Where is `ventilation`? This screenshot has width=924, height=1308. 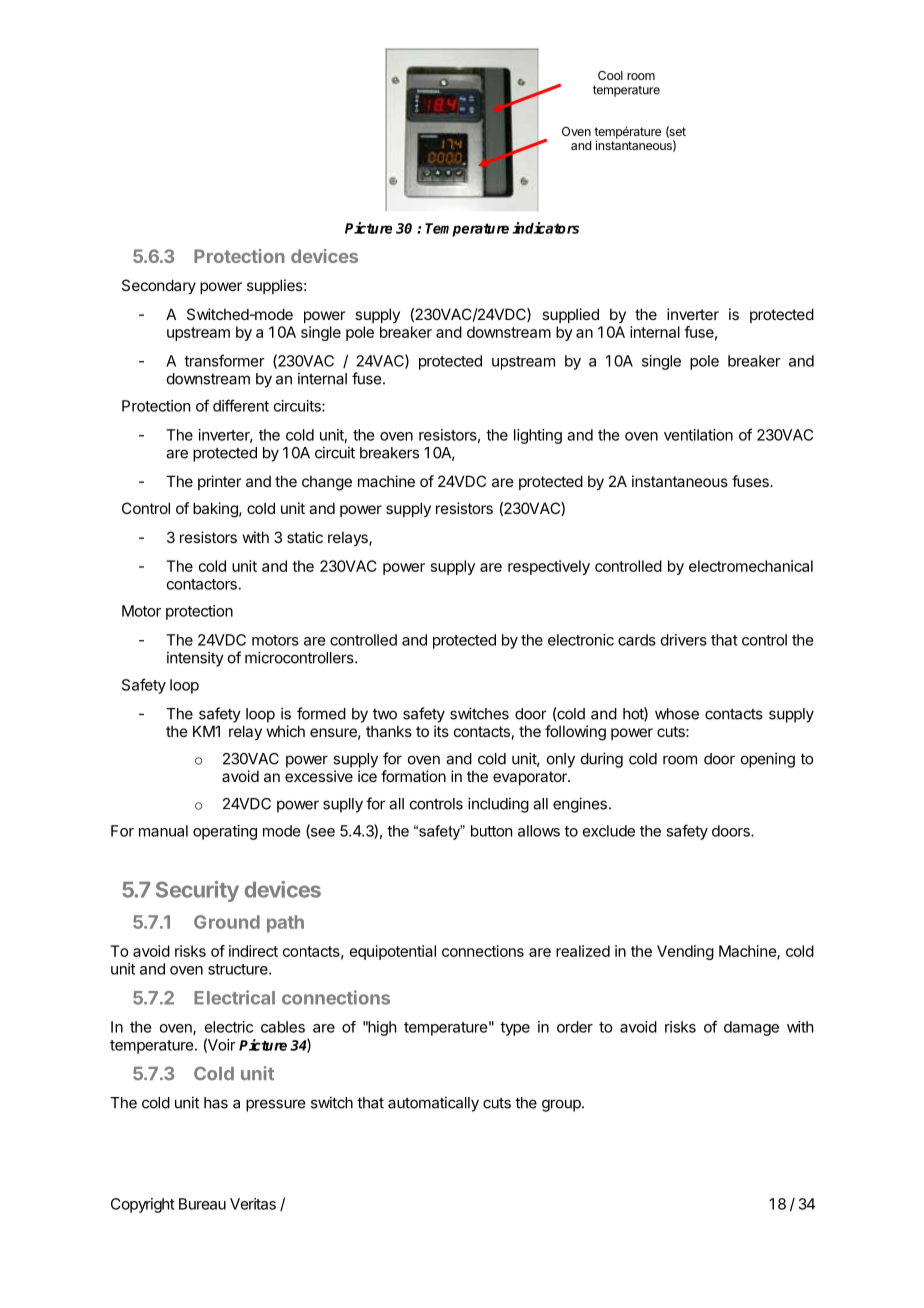 ventilation is located at coordinates (698, 435).
